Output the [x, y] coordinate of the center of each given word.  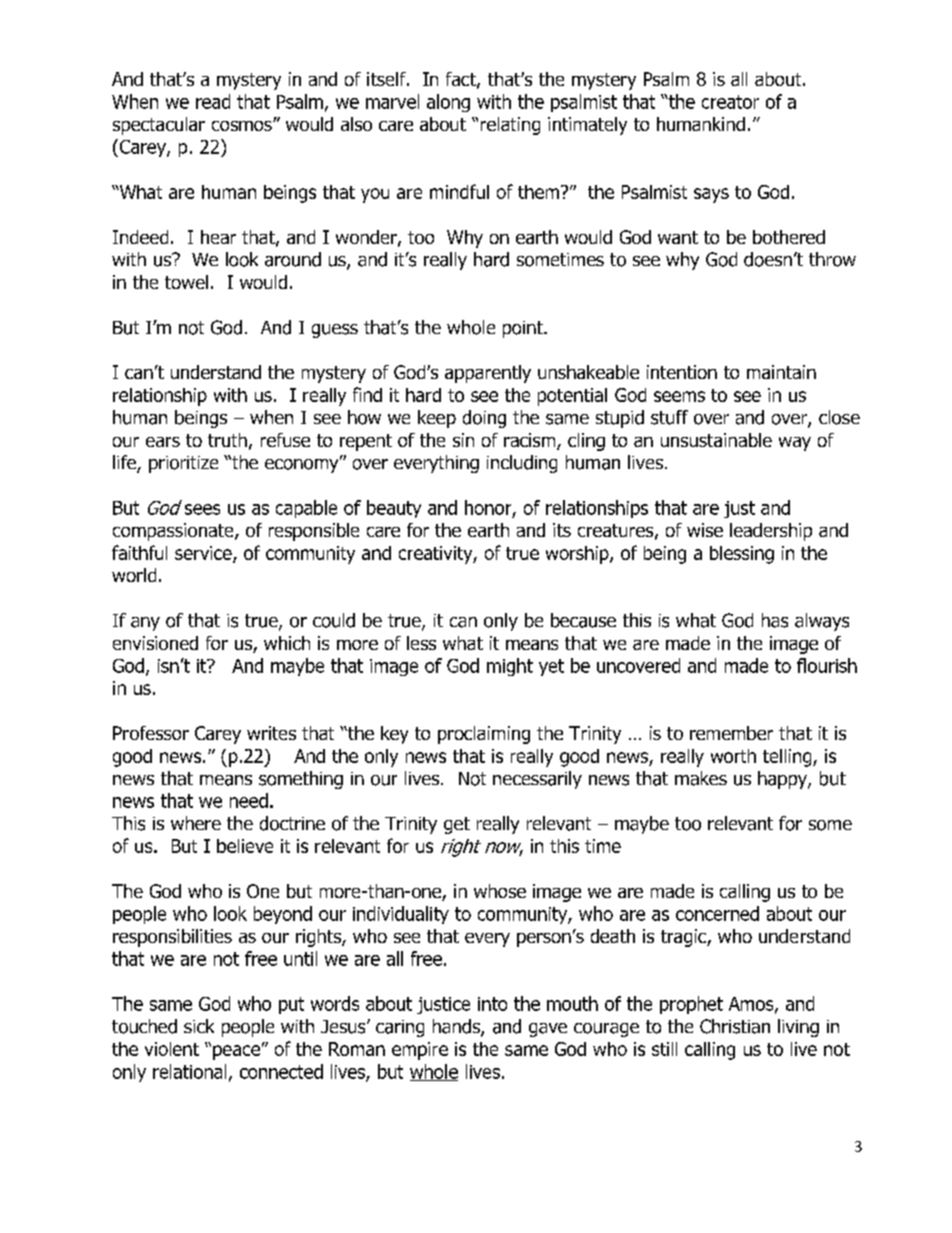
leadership [771, 532]
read [213, 101]
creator [730, 102]
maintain [781, 372]
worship [578, 555]
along [448, 103]
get [457, 825]
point [524, 329]
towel [186, 282]
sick [199, 1026]
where [196, 823]
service [204, 554]
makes [701, 778]
